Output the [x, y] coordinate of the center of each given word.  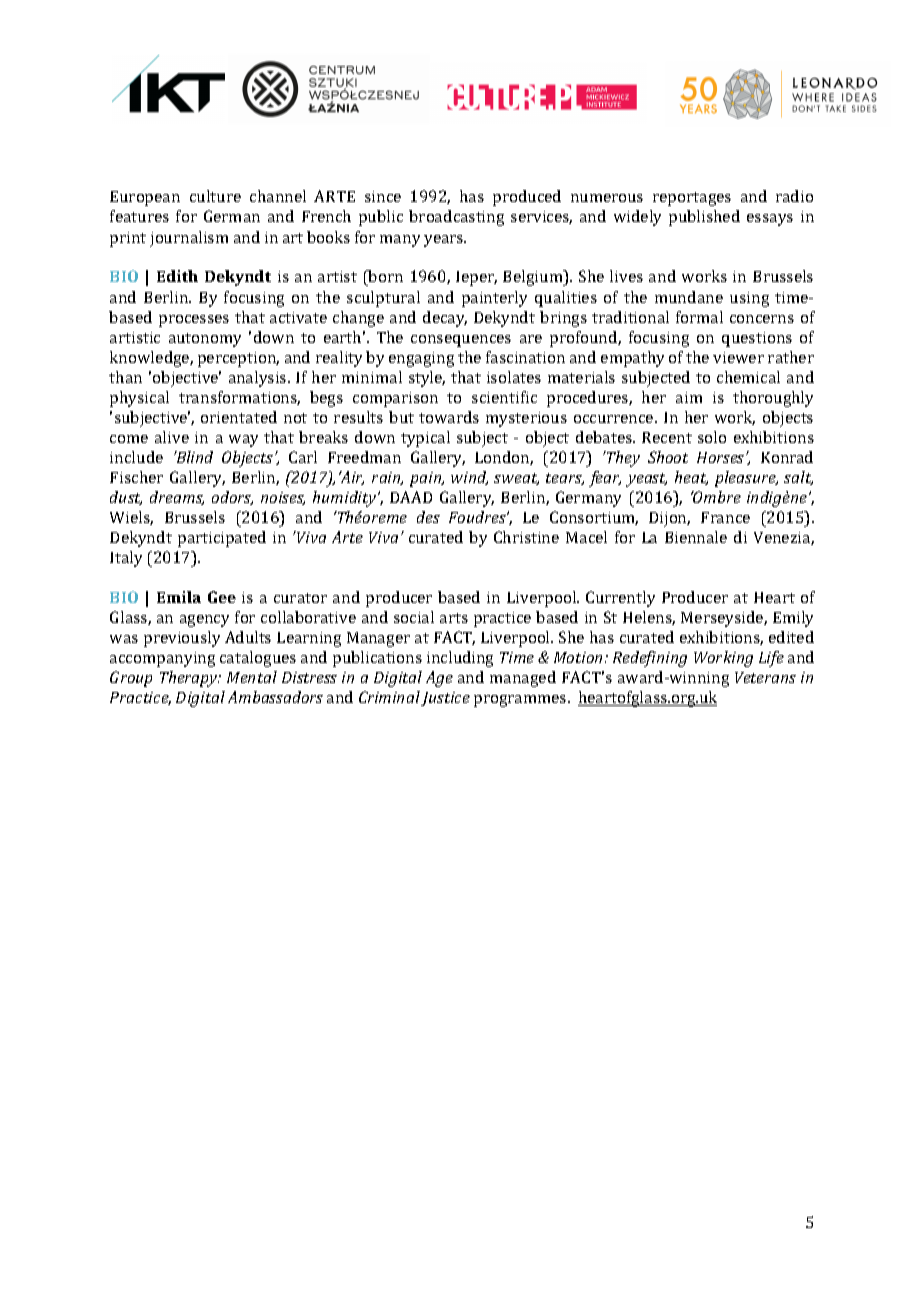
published [704, 218]
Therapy [190, 679]
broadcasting [456, 218]
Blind [193, 457]
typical [425, 439]
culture [215, 196]
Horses [722, 457]
